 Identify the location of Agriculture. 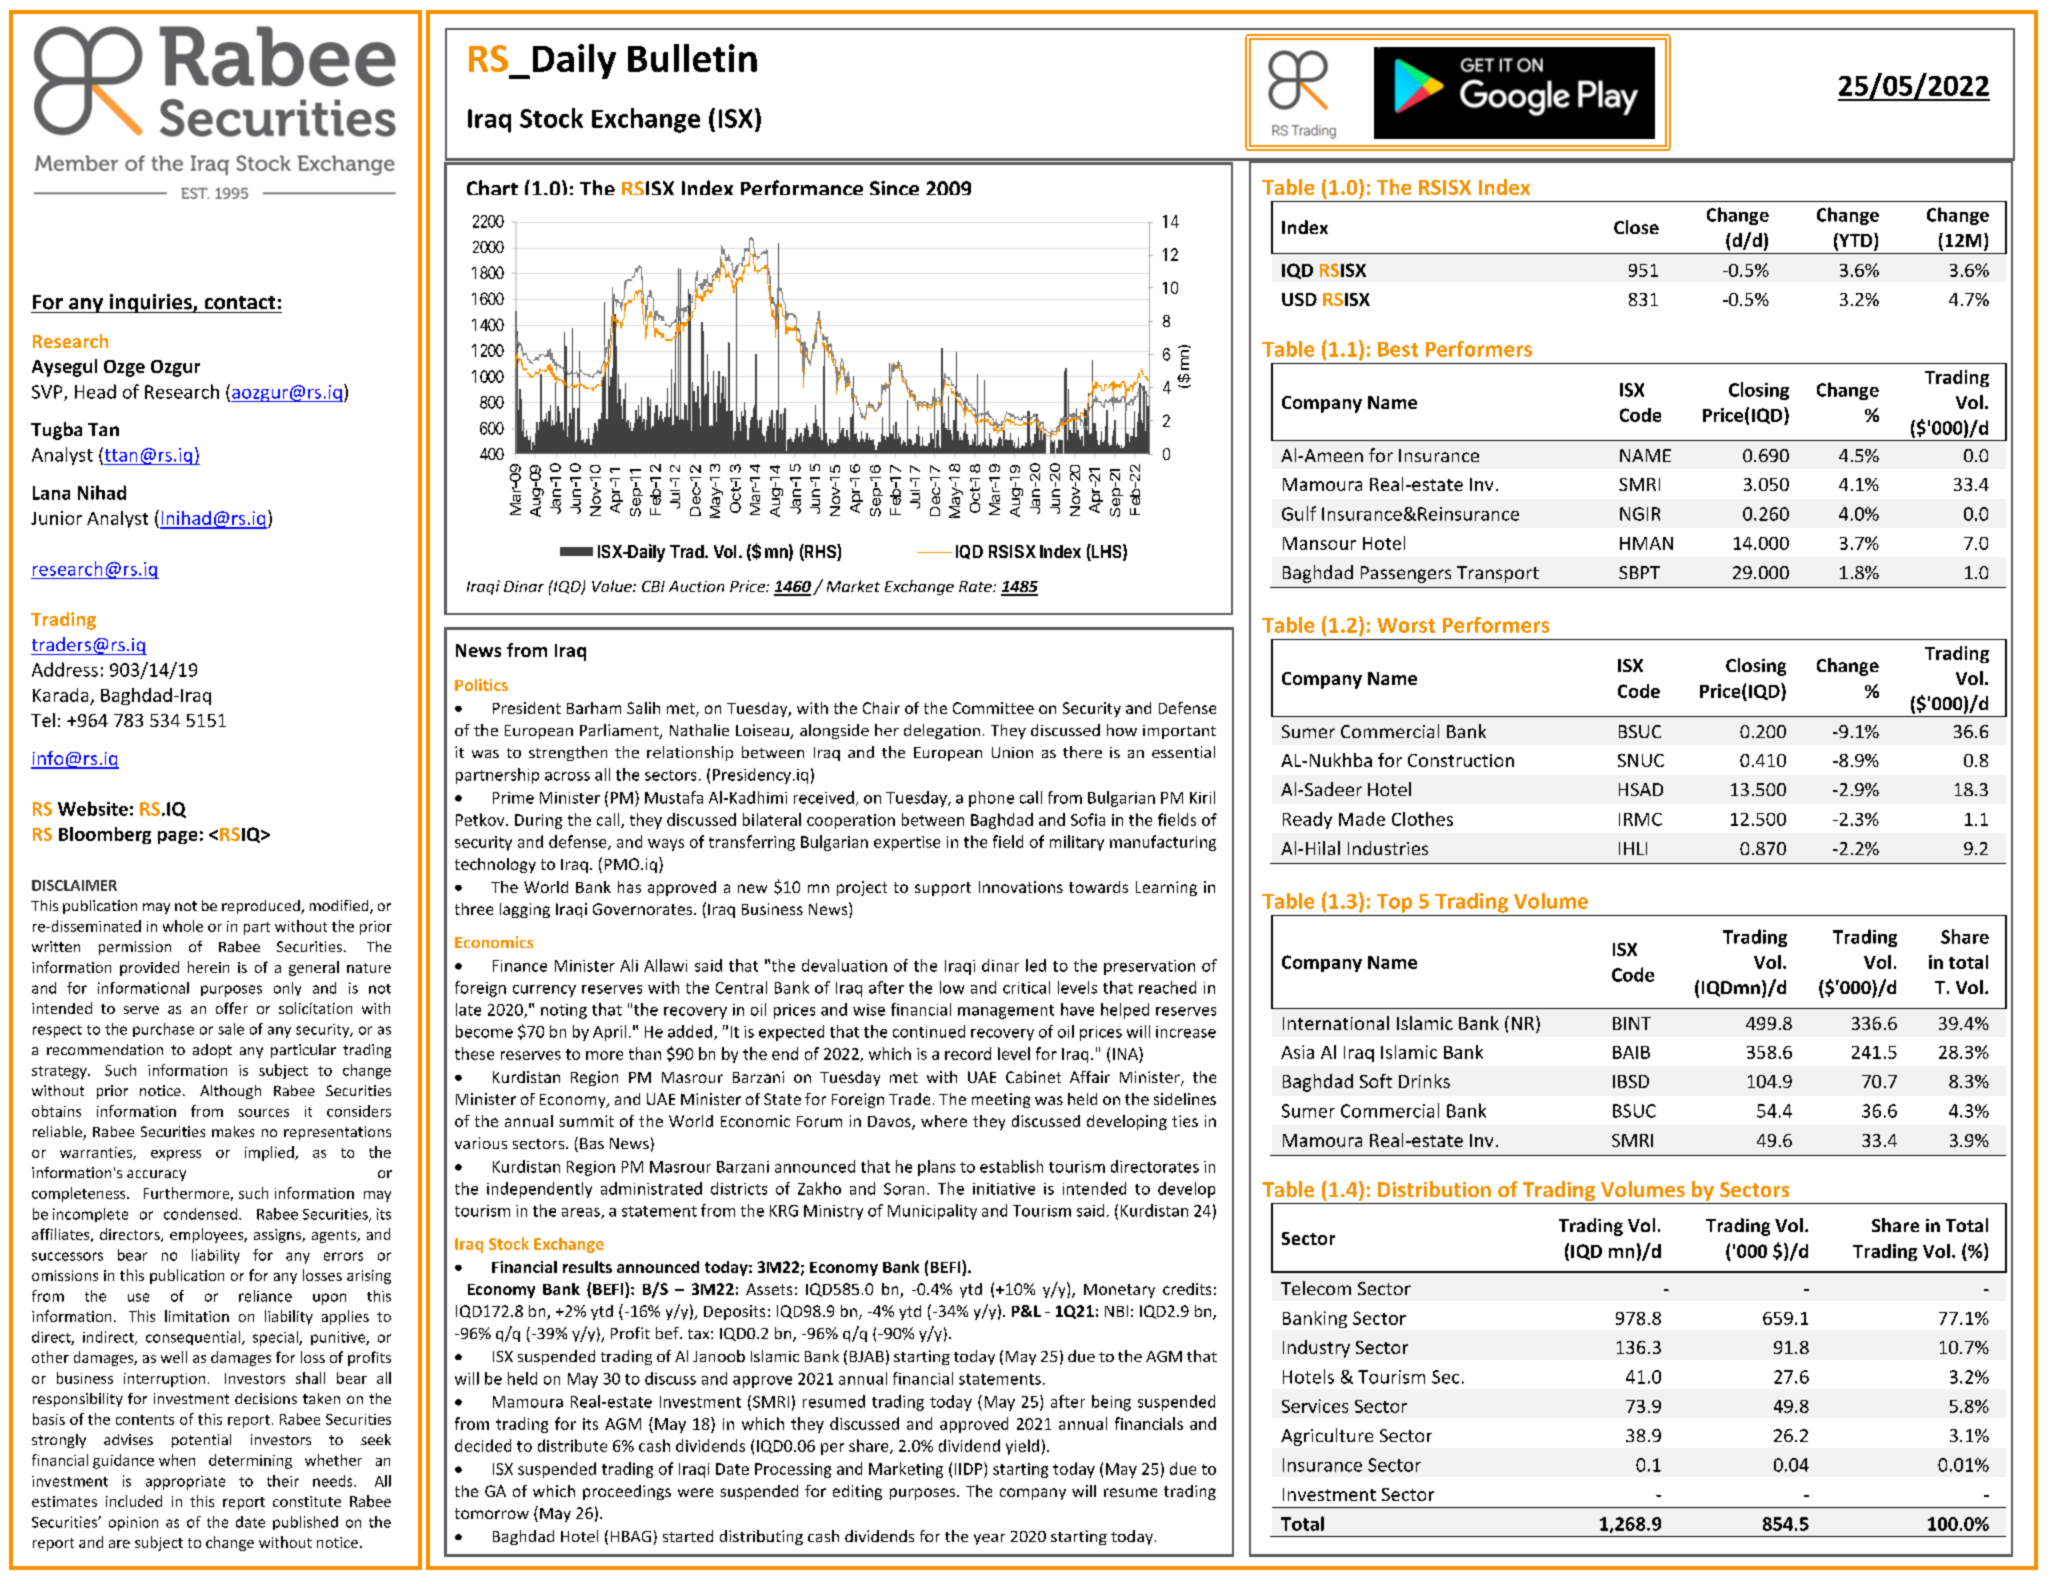
(1327, 1437).
